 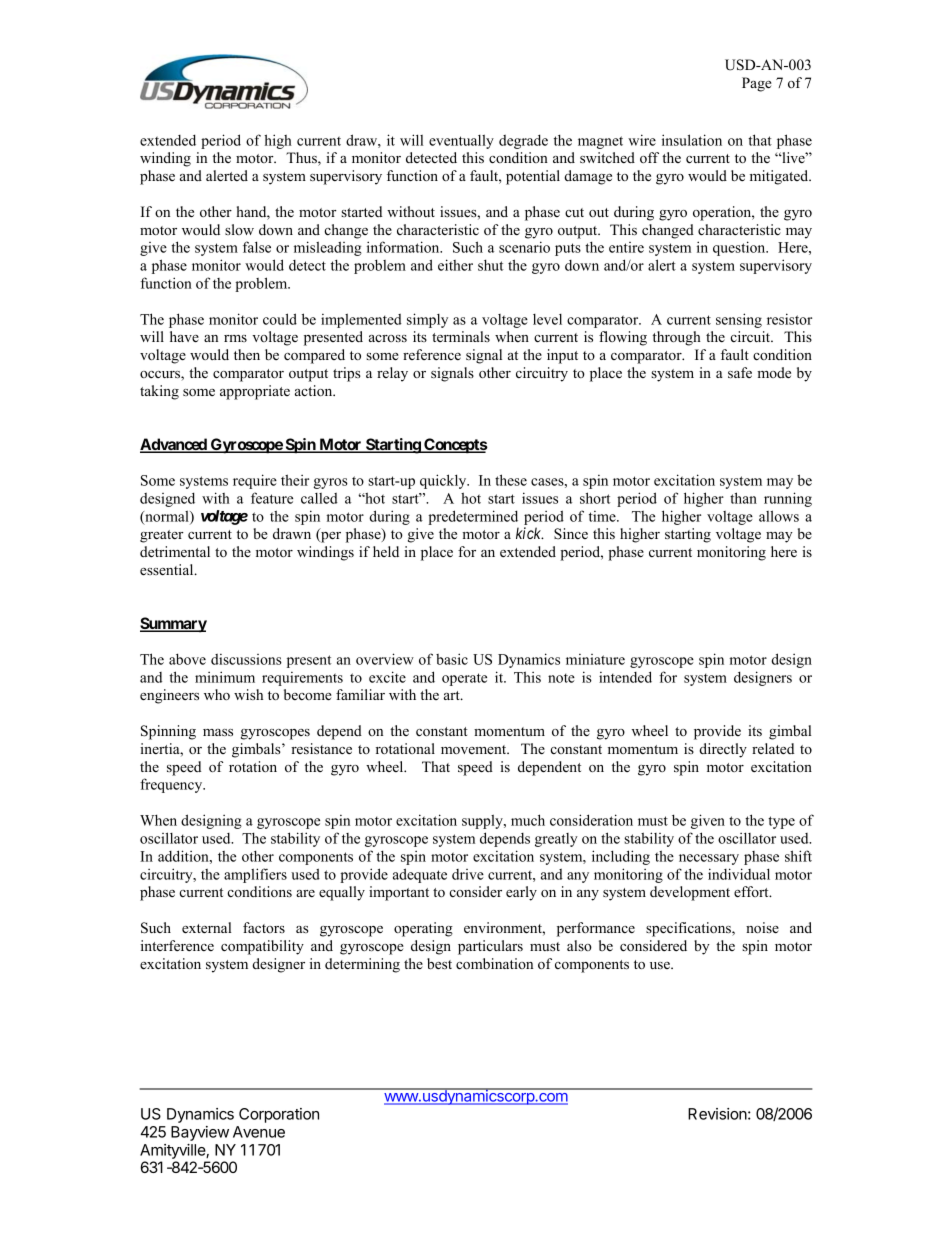 I want to click on combination, so click(x=494, y=963).
